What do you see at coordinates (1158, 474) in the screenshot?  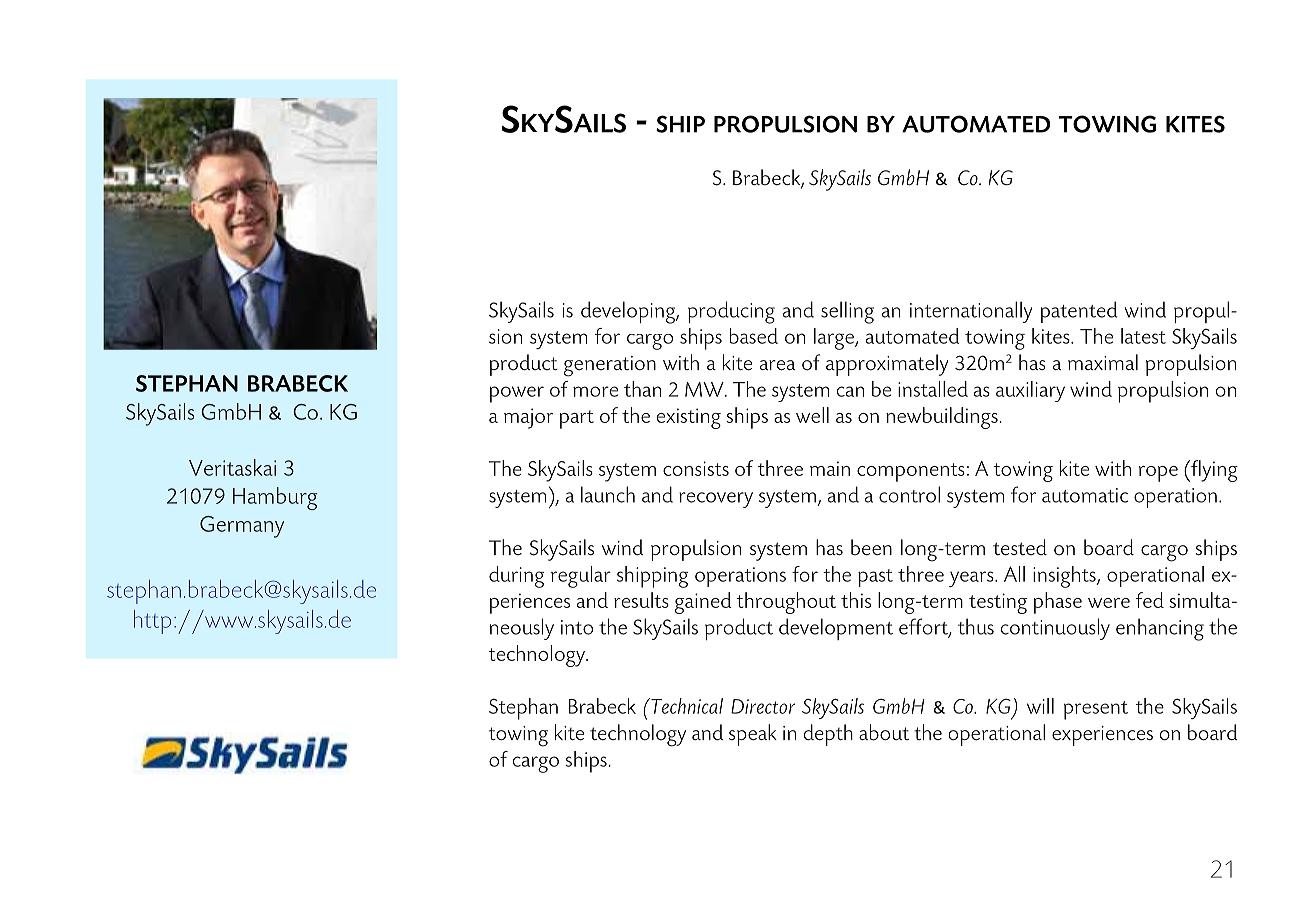 I see `rope` at bounding box center [1158, 474].
